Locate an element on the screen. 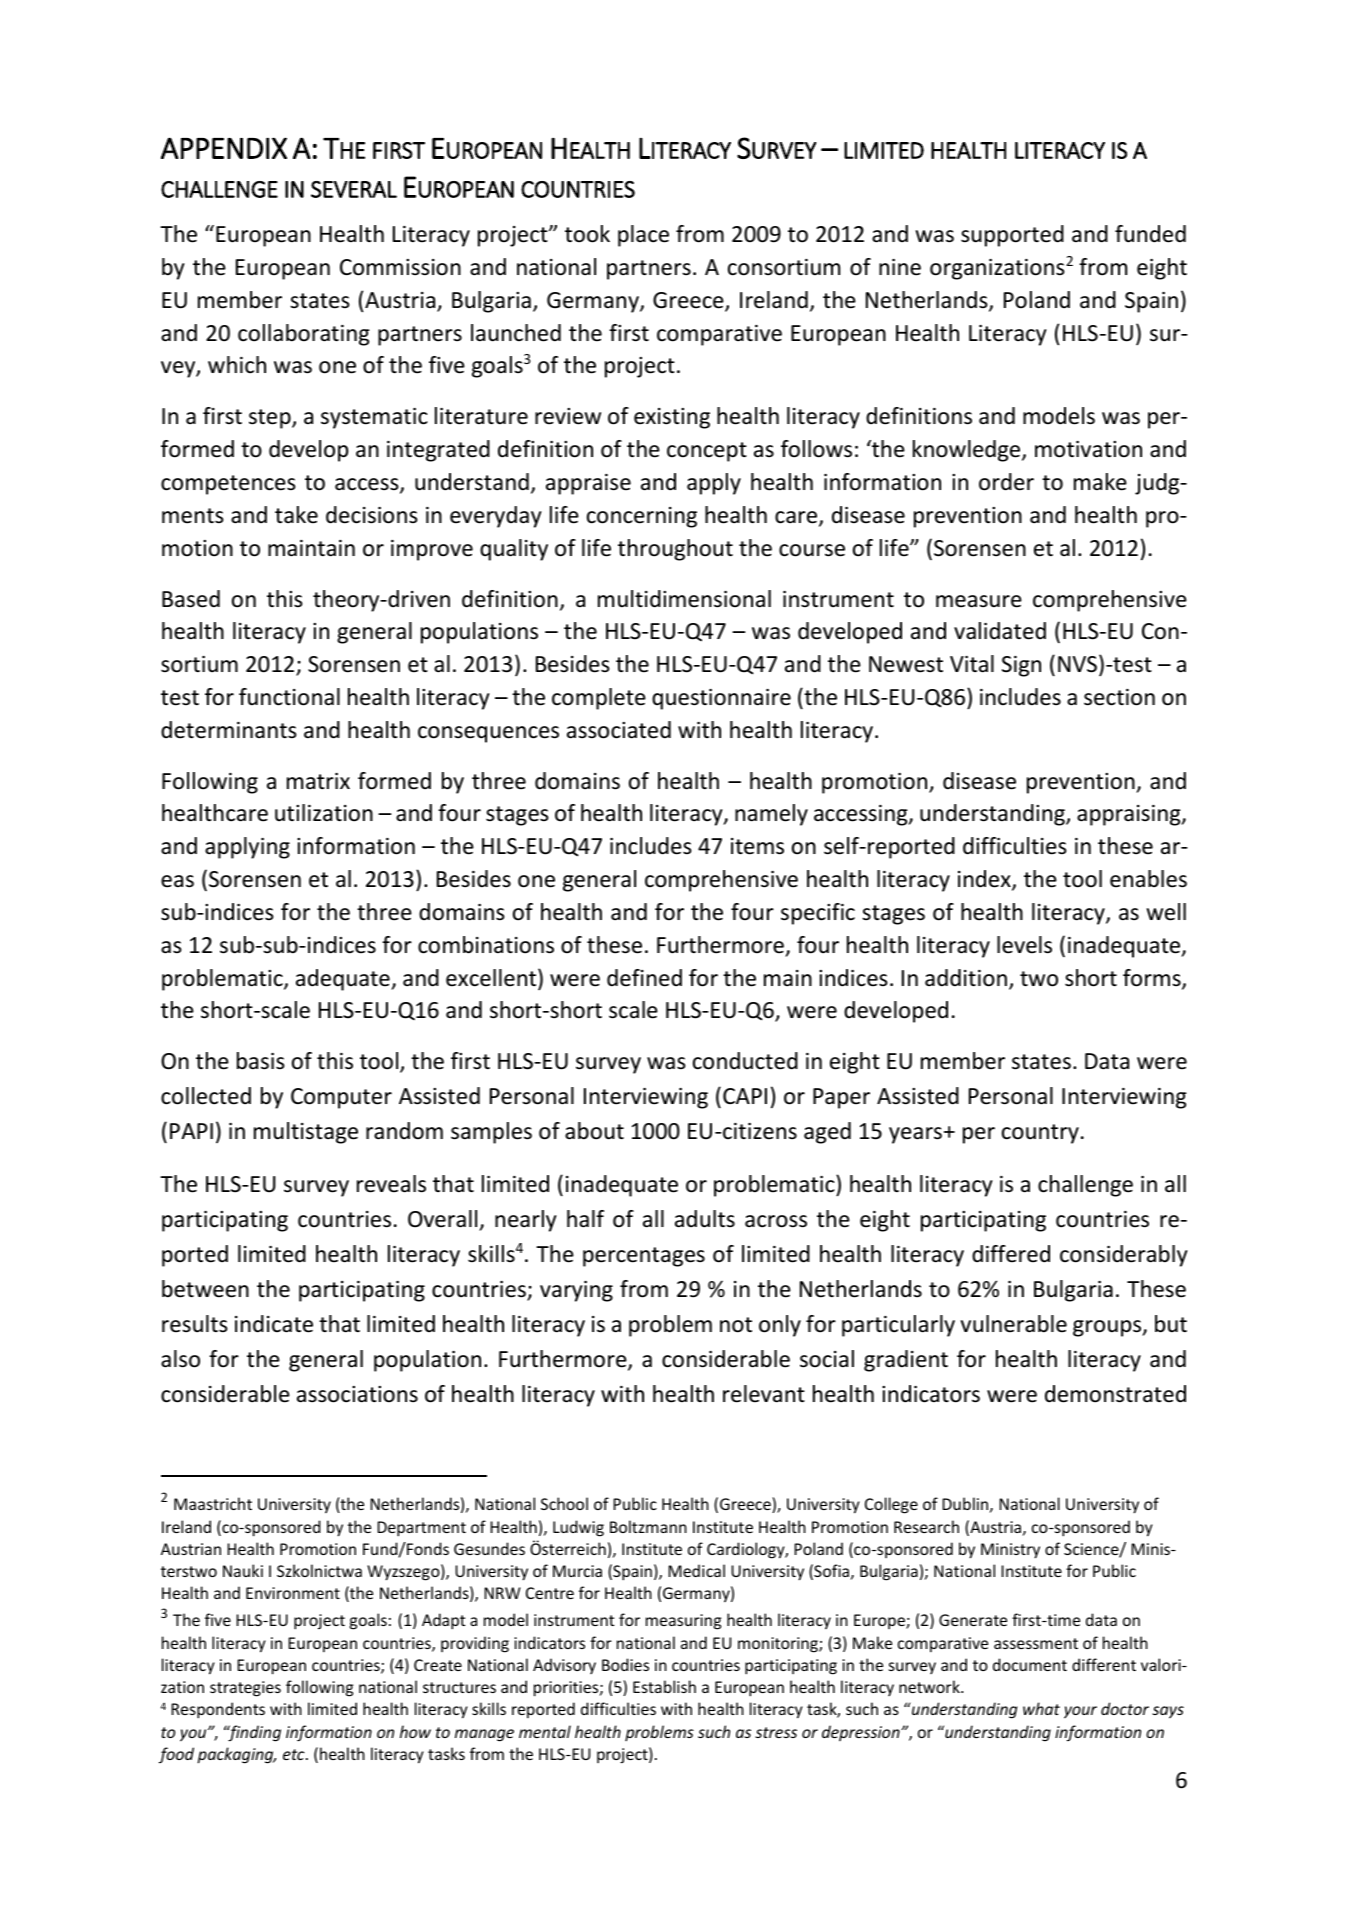  basis is located at coordinates (261, 1061).
